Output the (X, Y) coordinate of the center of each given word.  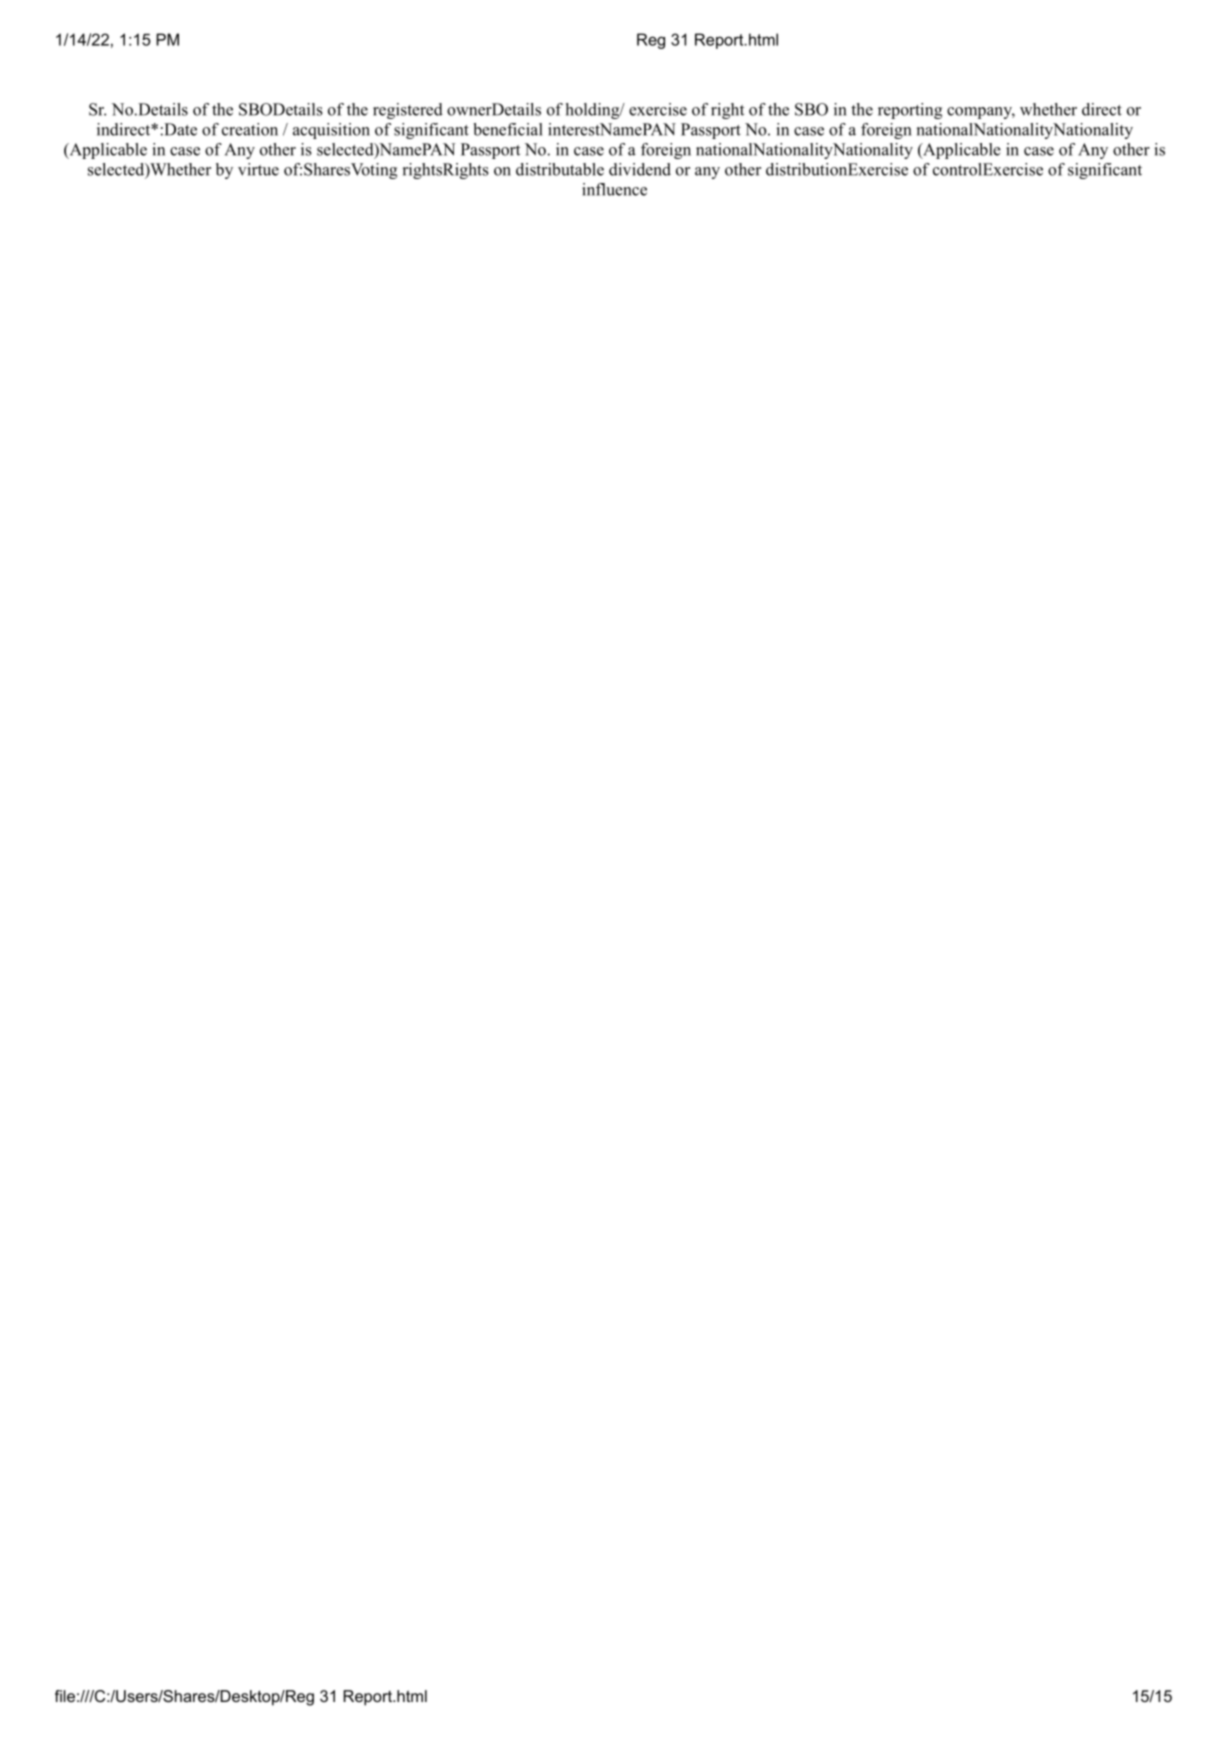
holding (593, 111)
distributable (560, 169)
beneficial (508, 129)
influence (614, 189)
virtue (258, 169)
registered (408, 111)
